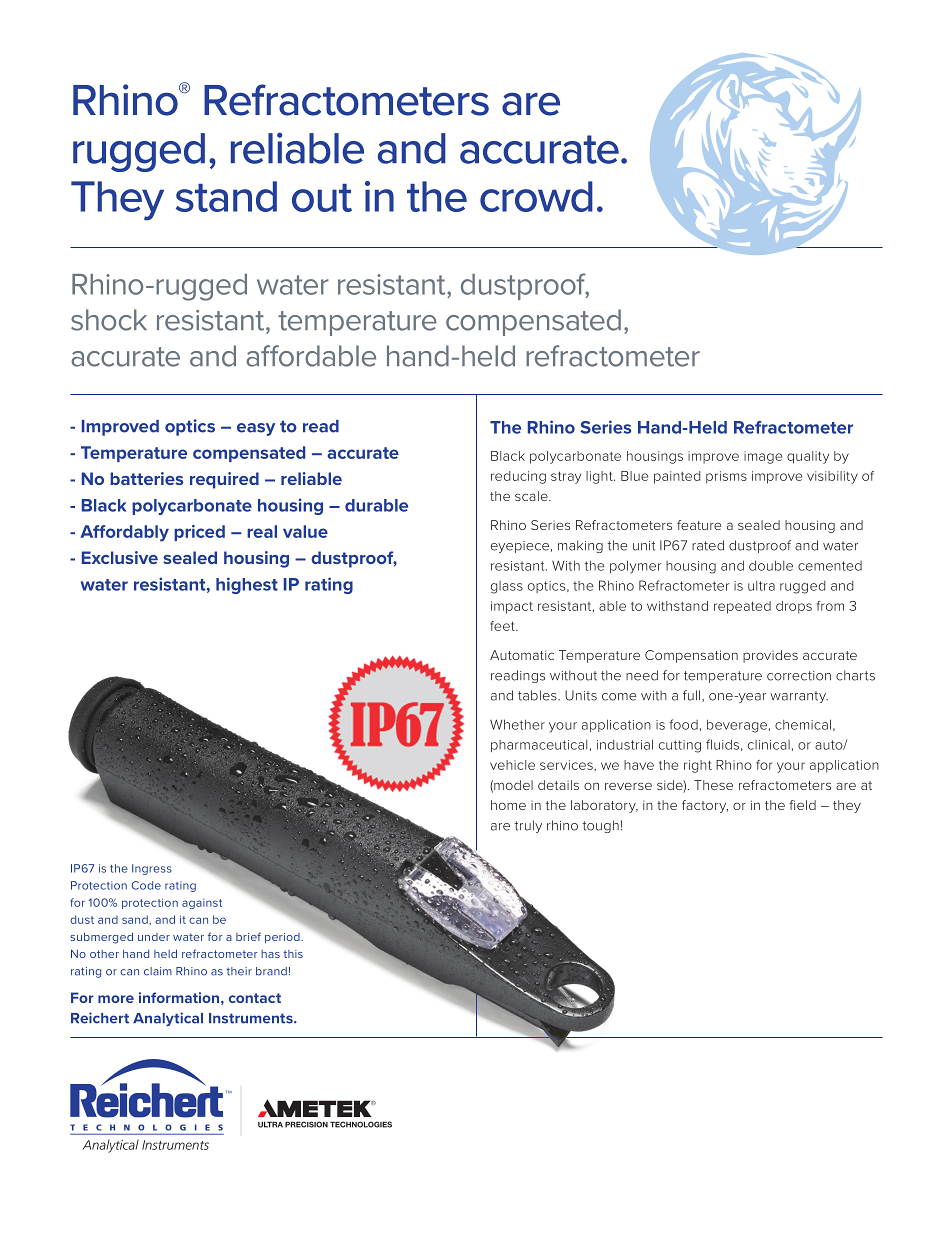  Describe the element at coordinates (152, 869) in the image. I see `Ingress` at that location.
